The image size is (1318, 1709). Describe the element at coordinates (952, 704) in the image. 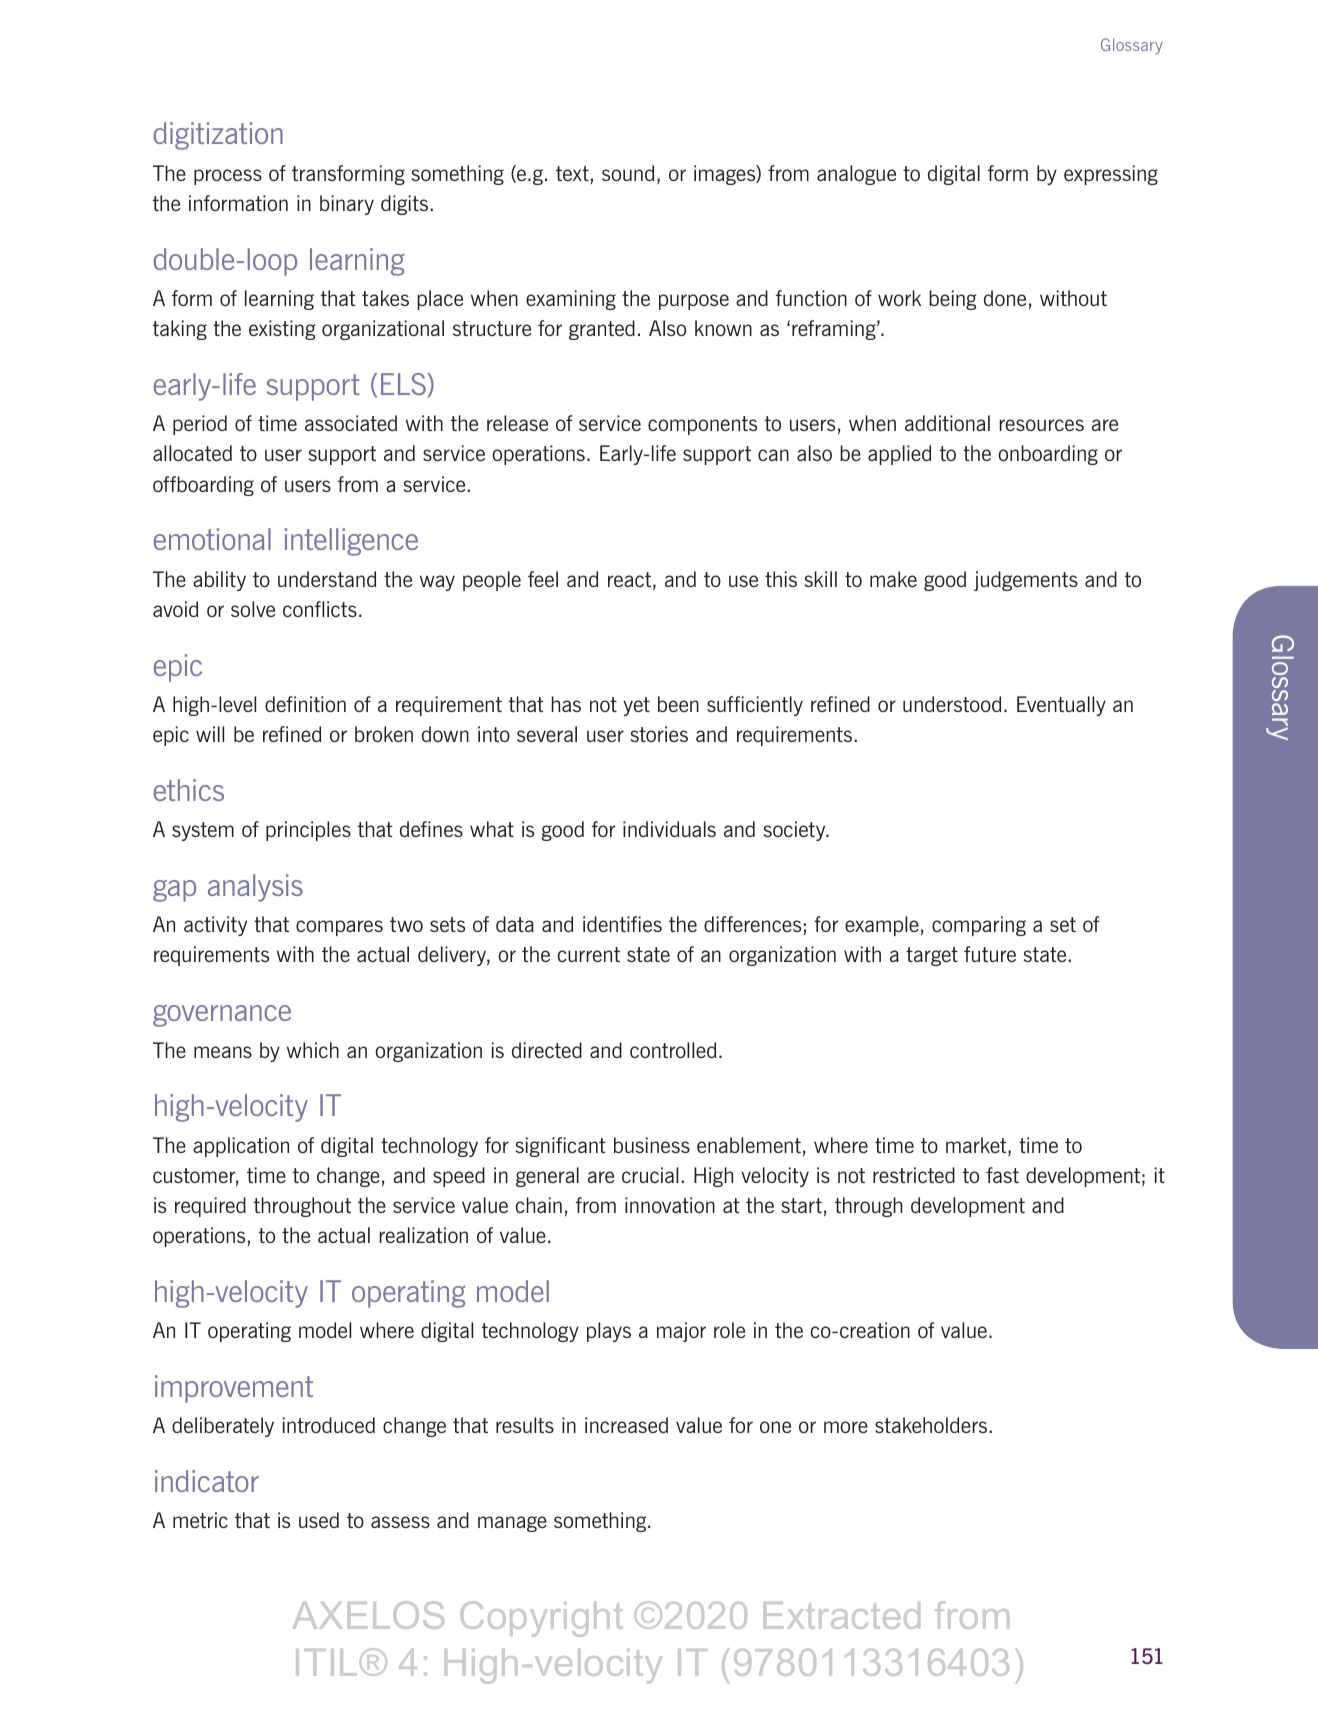

I see `understood` at that location.
